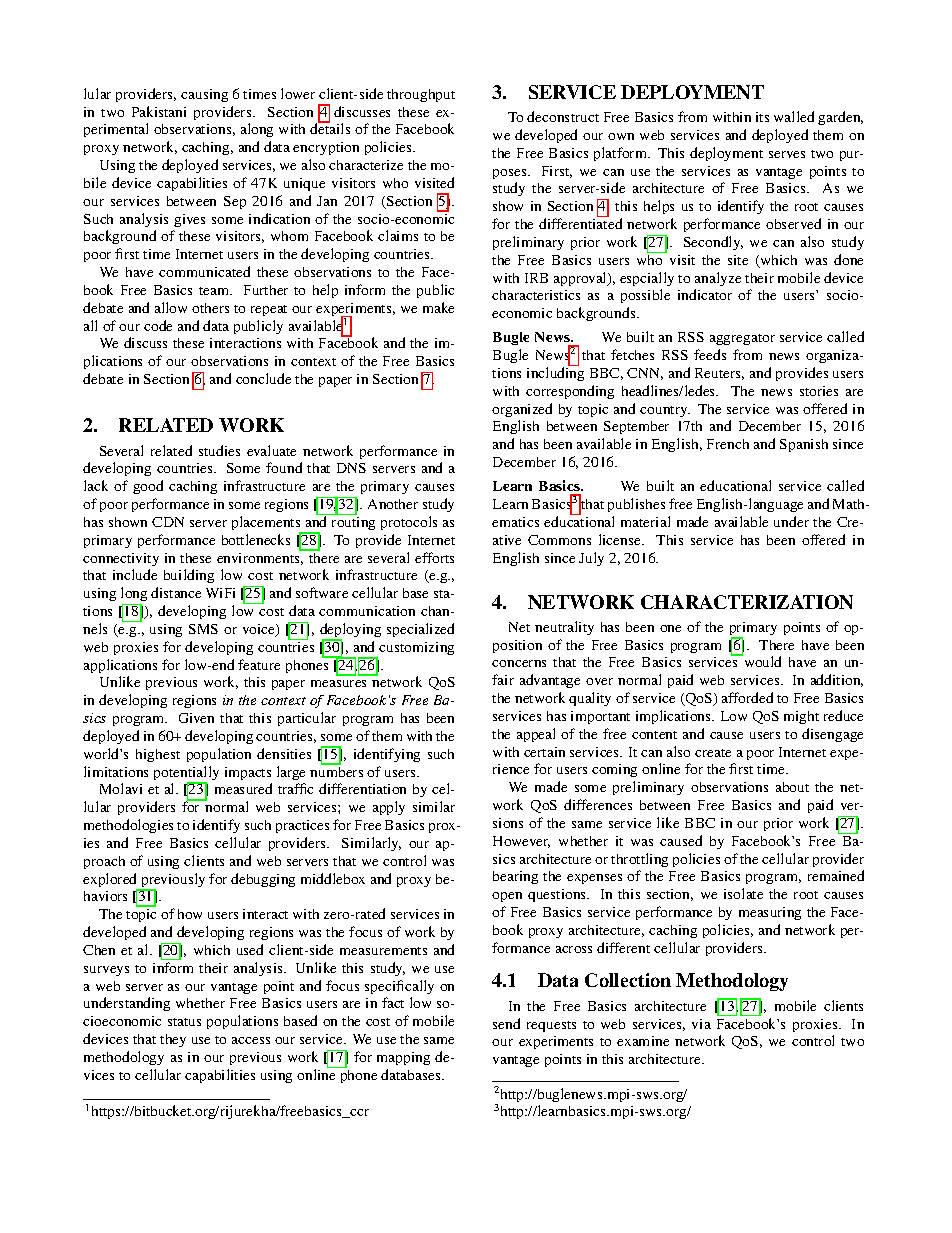  I want to click on potentially, so click(186, 774).
